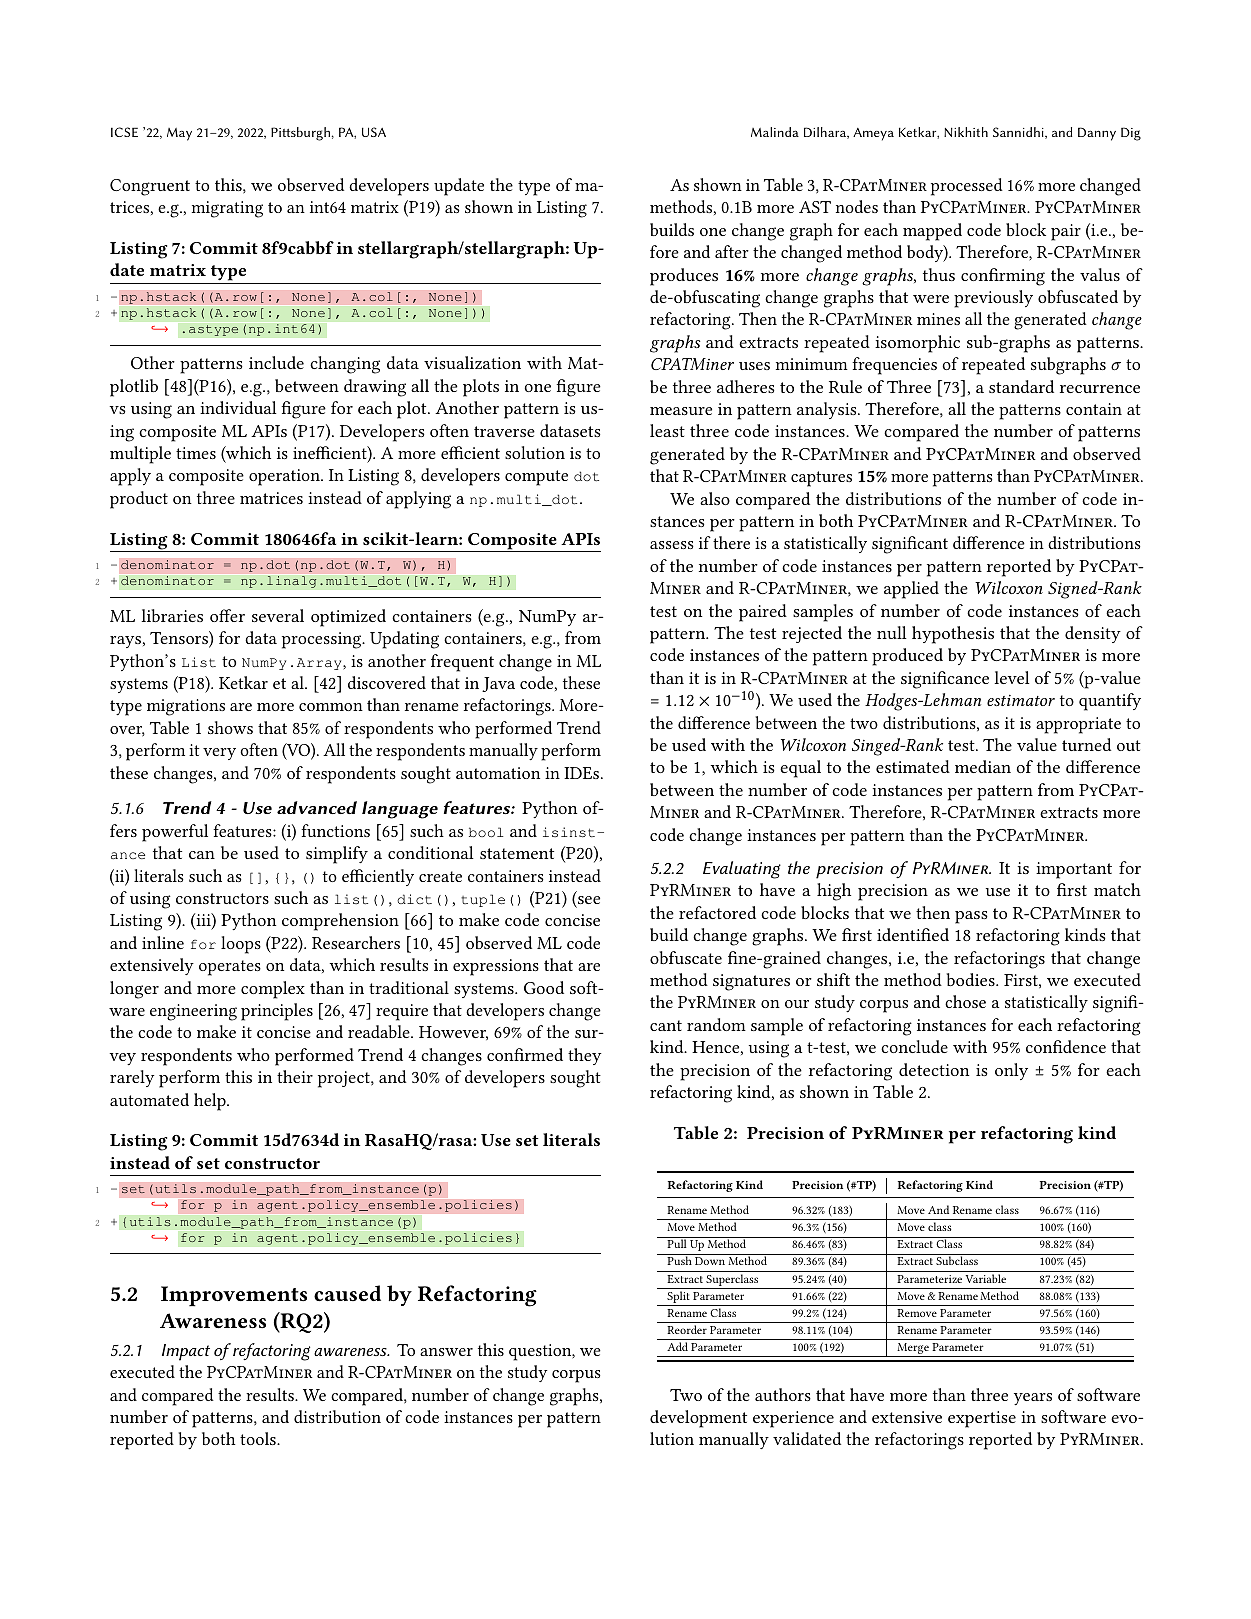 The width and height of the image is (1251, 1619). What do you see at coordinates (983, 766) in the image?
I see `median` at bounding box center [983, 766].
